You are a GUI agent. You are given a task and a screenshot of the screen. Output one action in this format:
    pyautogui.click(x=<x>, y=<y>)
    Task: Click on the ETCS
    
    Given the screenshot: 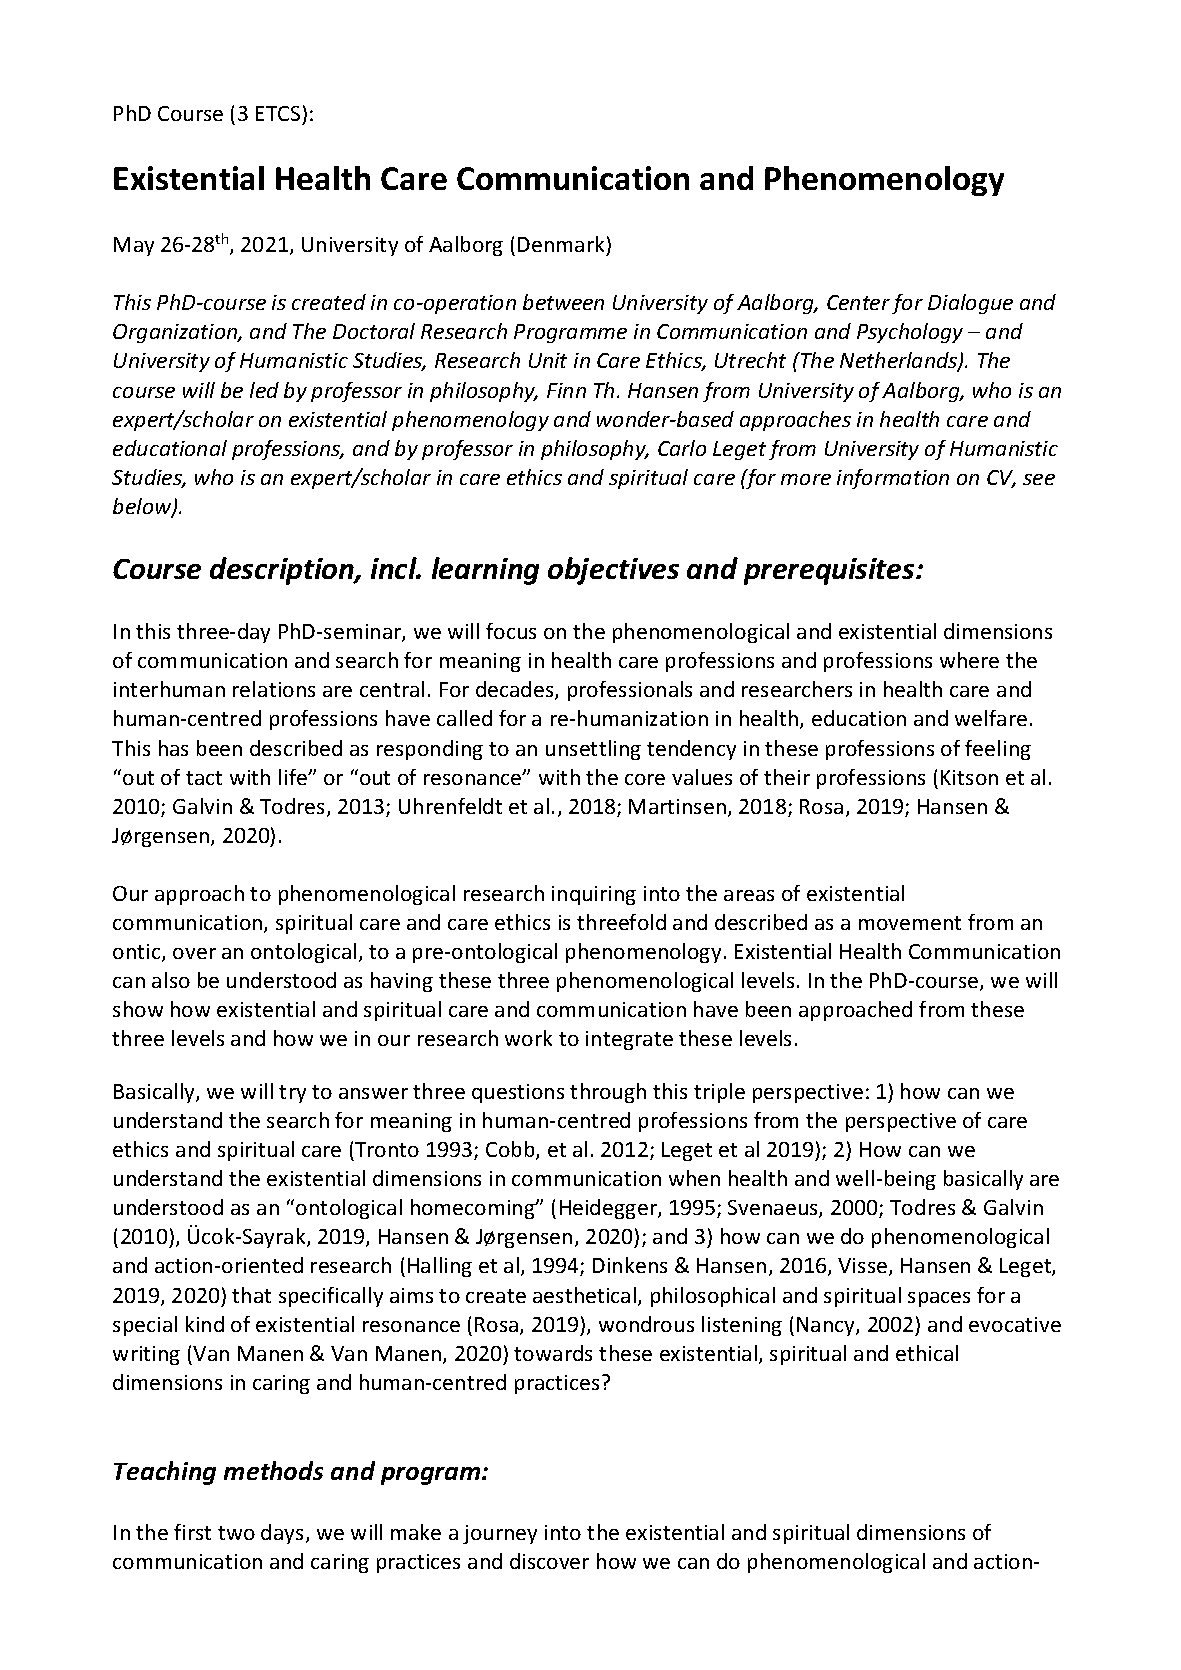 What is the action you would take?
    pyautogui.click(x=279, y=115)
